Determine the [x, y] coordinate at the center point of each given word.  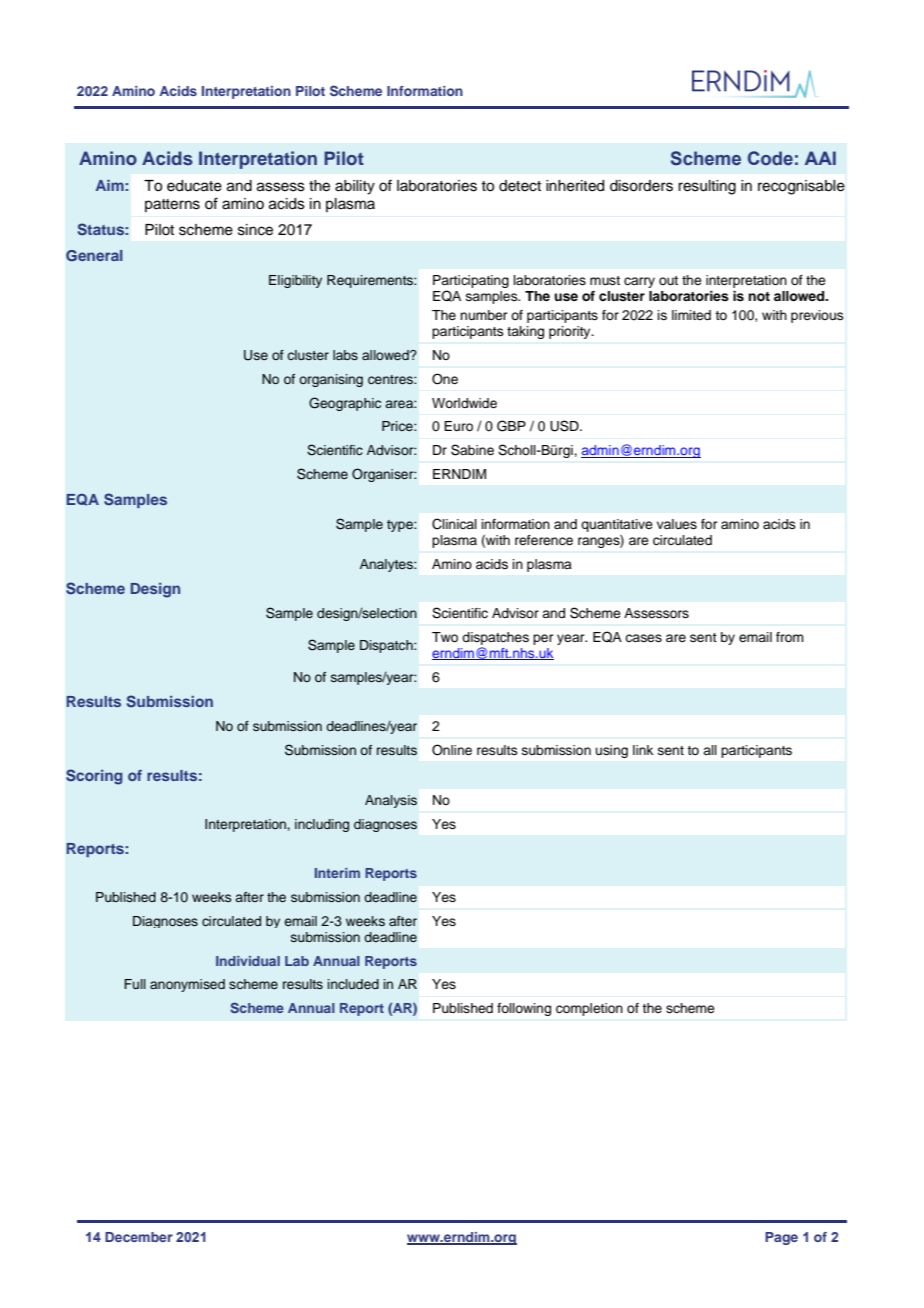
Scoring [94, 777]
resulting [707, 187]
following [524, 1009]
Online [452, 750]
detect [520, 186]
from [790, 637]
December [139, 1237]
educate [194, 186]
